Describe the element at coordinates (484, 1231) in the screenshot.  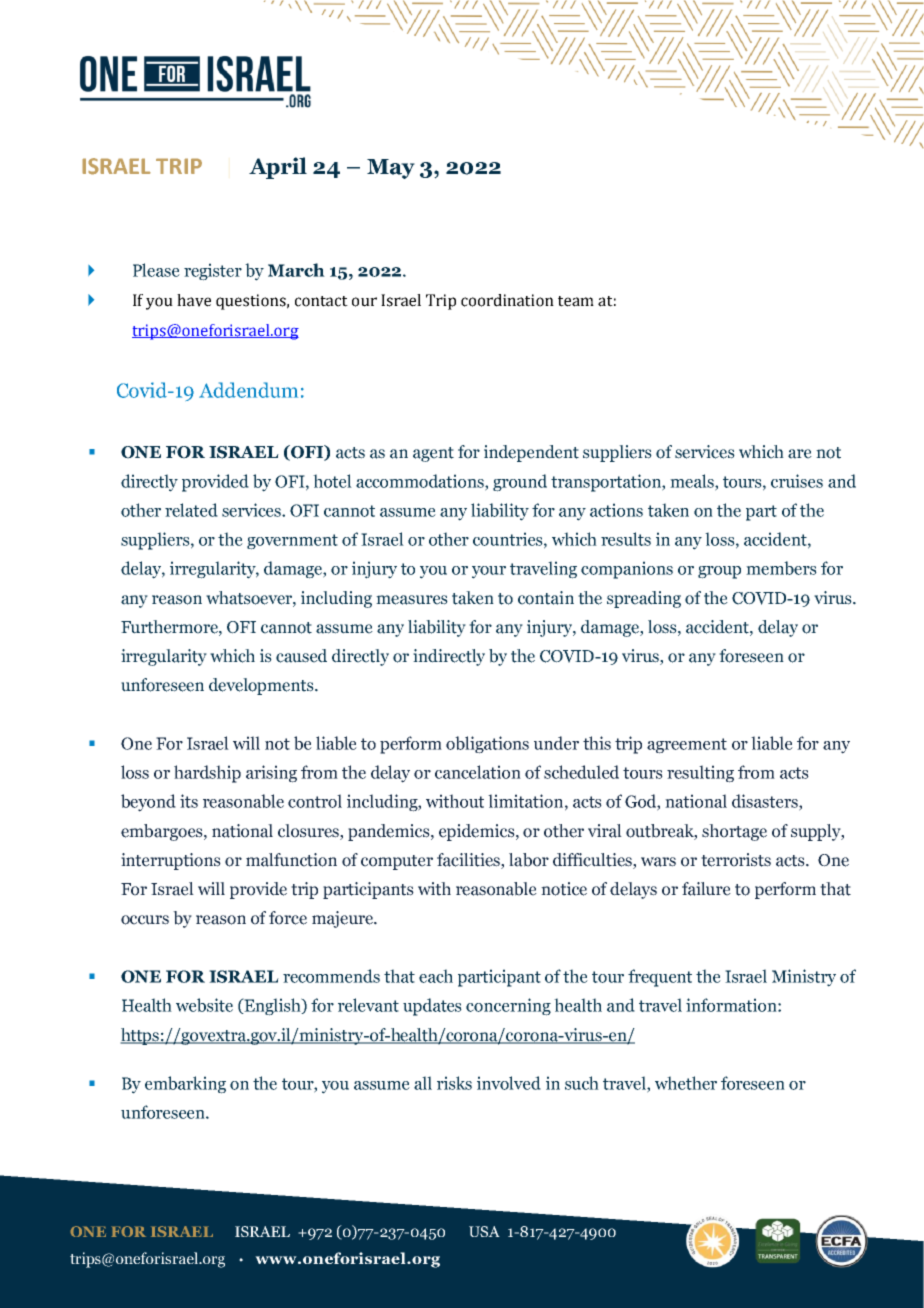
I see `USA` at that location.
